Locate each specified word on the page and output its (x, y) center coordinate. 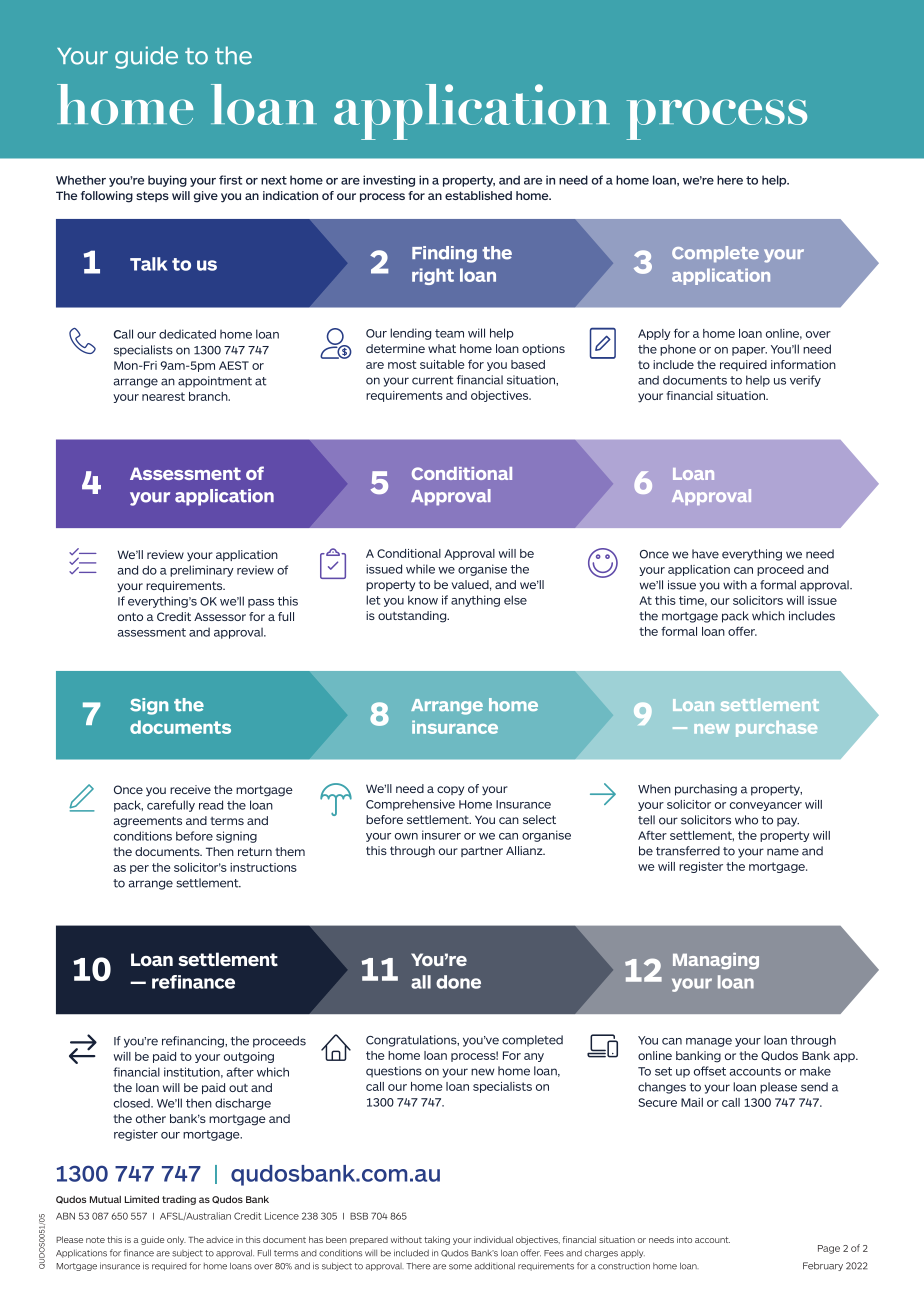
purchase (776, 729)
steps (152, 196)
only (176, 1240)
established (478, 195)
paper (749, 351)
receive (190, 789)
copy (450, 791)
